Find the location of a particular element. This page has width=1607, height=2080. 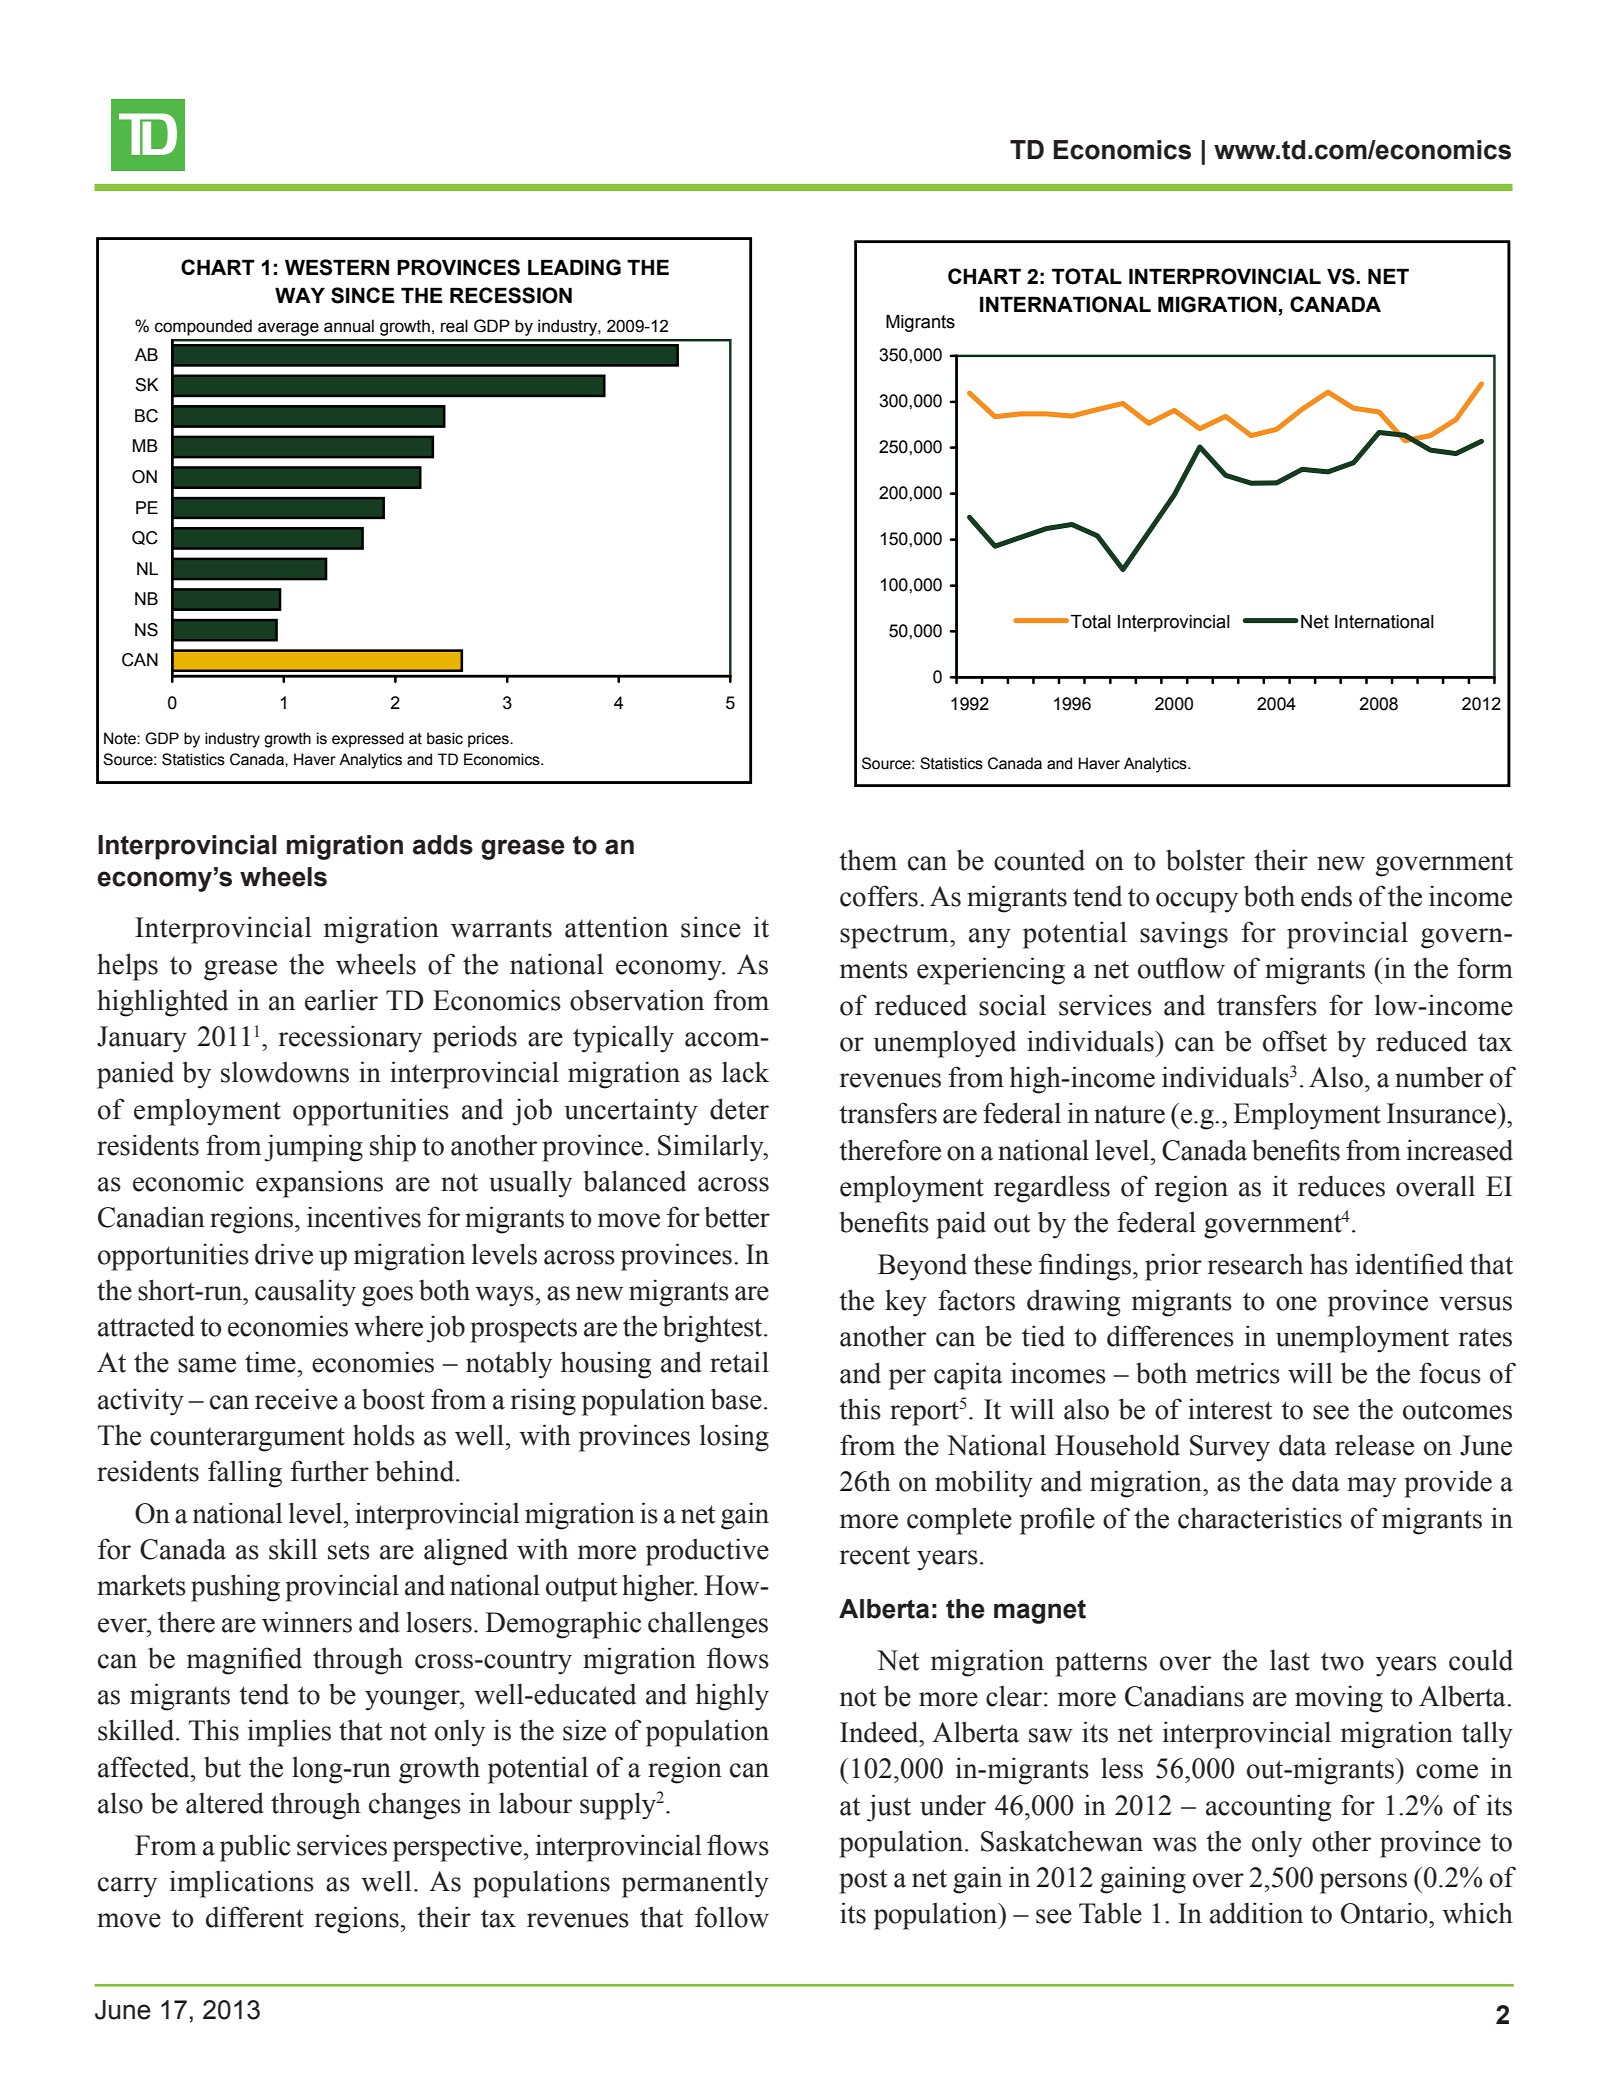

retail is located at coordinates (739, 1362).
